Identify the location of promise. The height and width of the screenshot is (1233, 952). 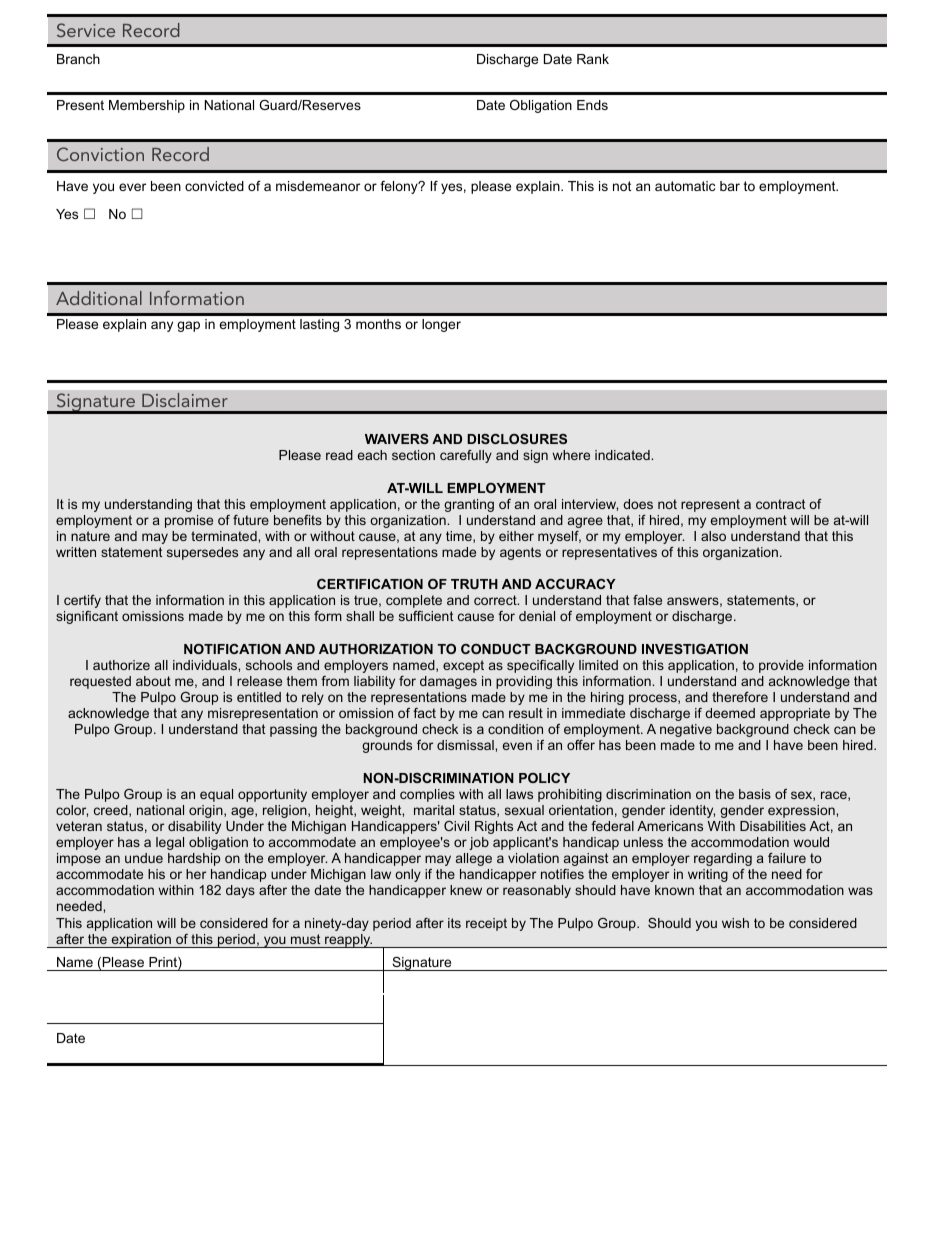
(189, 521).
